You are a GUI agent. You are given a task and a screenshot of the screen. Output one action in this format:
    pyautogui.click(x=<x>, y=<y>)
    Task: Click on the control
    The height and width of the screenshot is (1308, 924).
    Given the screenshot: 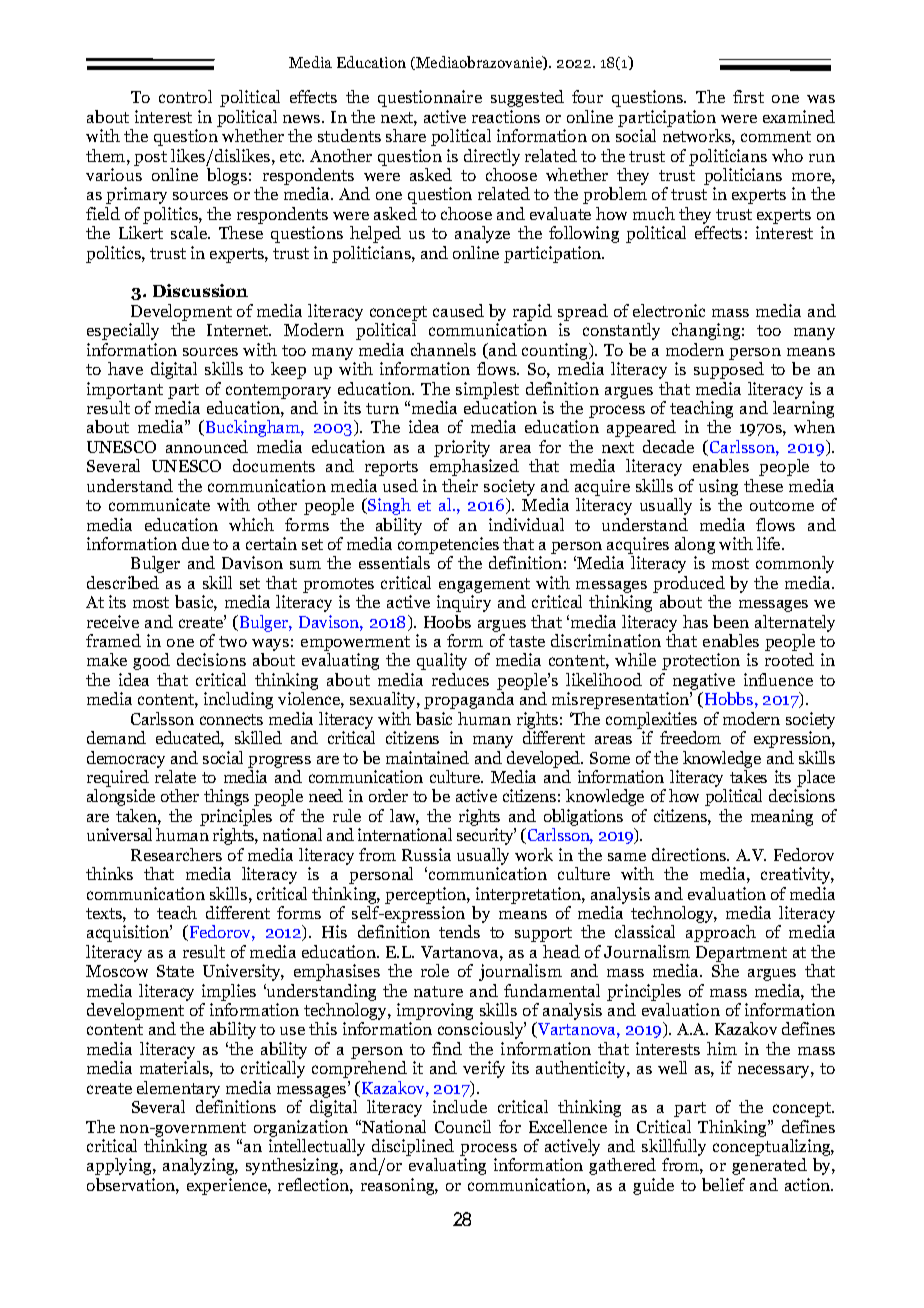 What is the action you would take?
    pyautogui.click(x=185, y=96)
